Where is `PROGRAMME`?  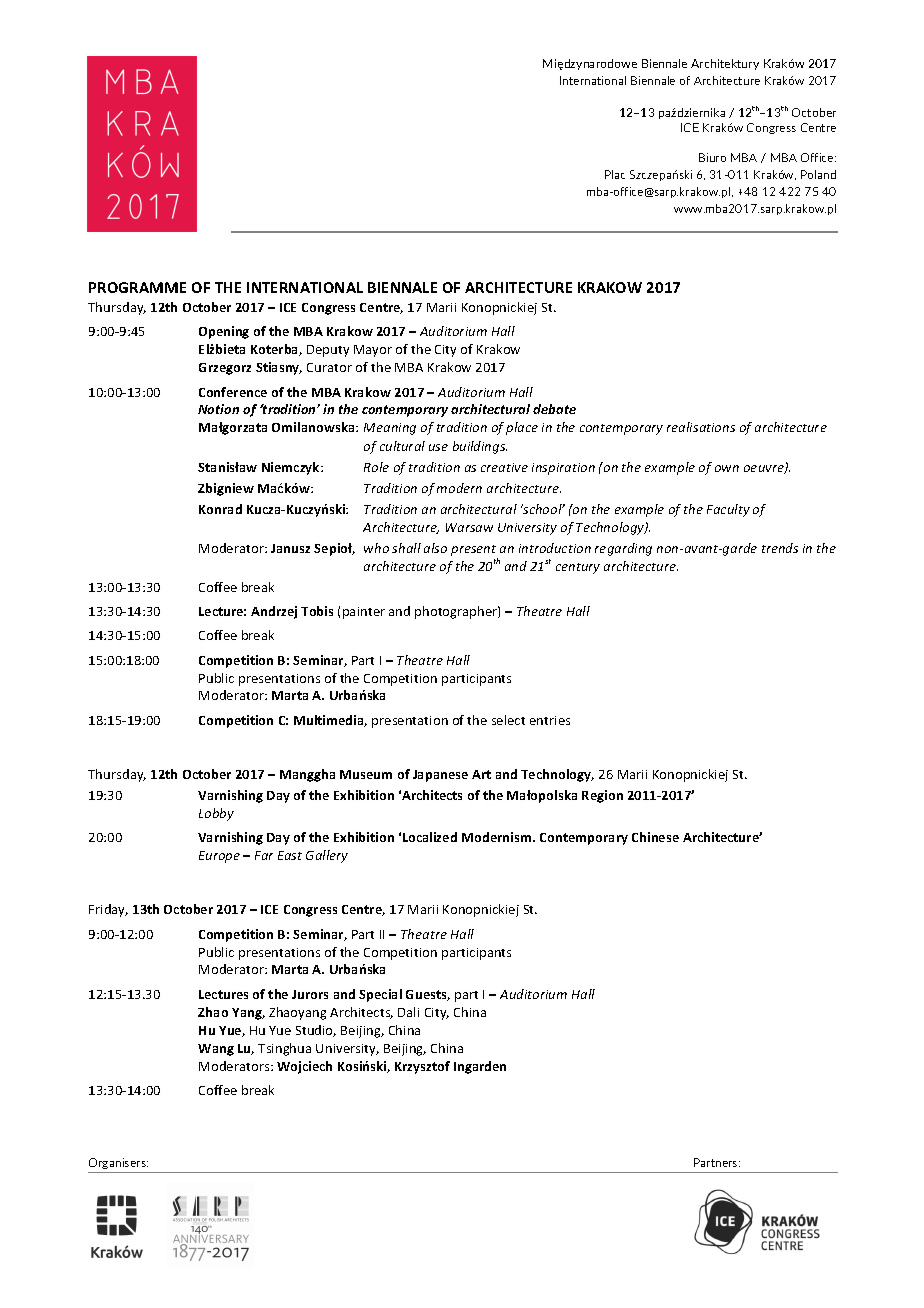
PROGRAMME is located at coordinates (137, 287).
